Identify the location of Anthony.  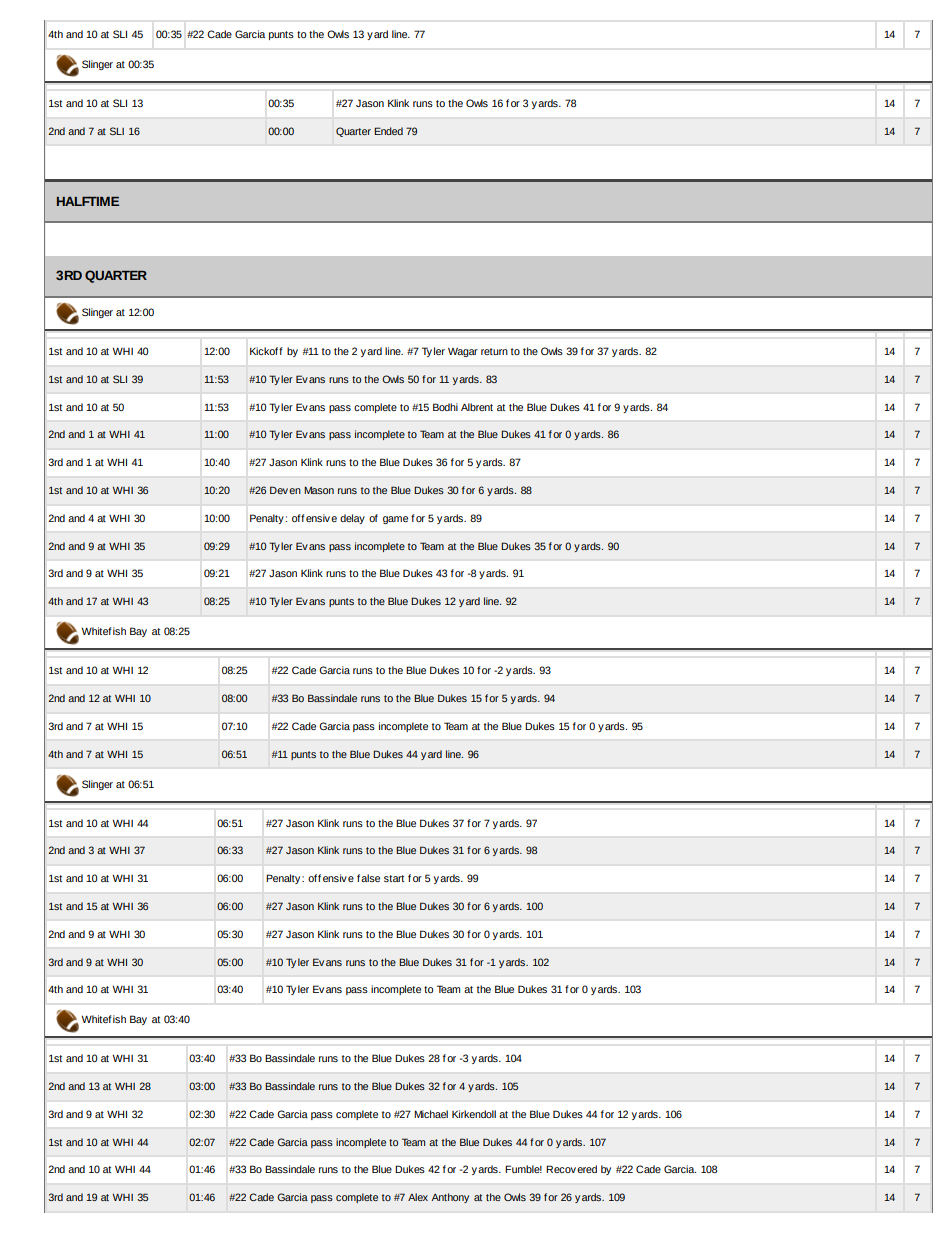
(450, 1198).
